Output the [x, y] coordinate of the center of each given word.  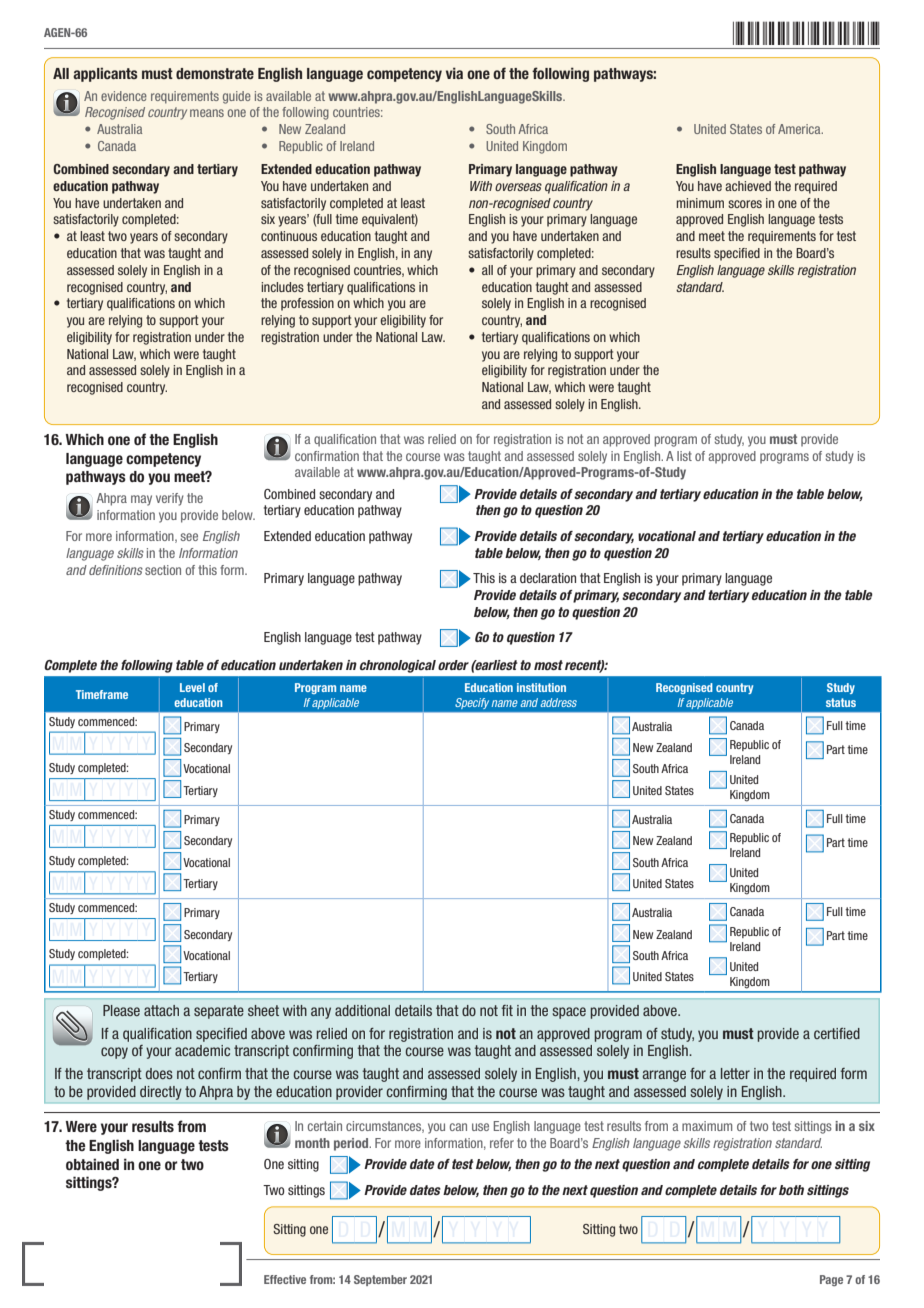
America [800, 129]
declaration [548, 578]
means [207, 113]
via [454, 73]
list [684, 456]
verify [170, 499]
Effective [285, 1279]
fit [507, 1010]
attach [161, 1010]
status [841, 702]
